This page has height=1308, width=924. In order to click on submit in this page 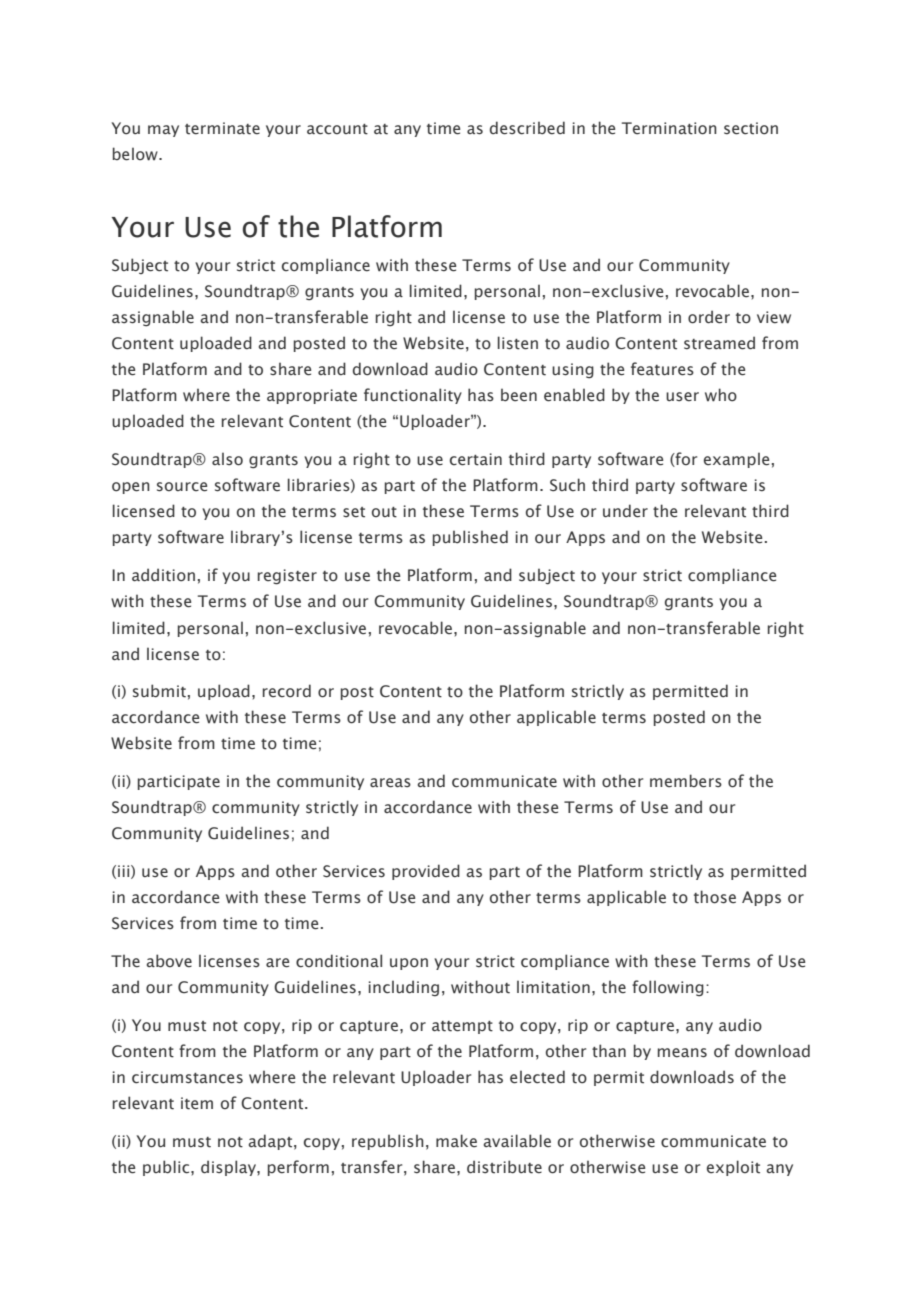, I will do `click(159, 691)`.
